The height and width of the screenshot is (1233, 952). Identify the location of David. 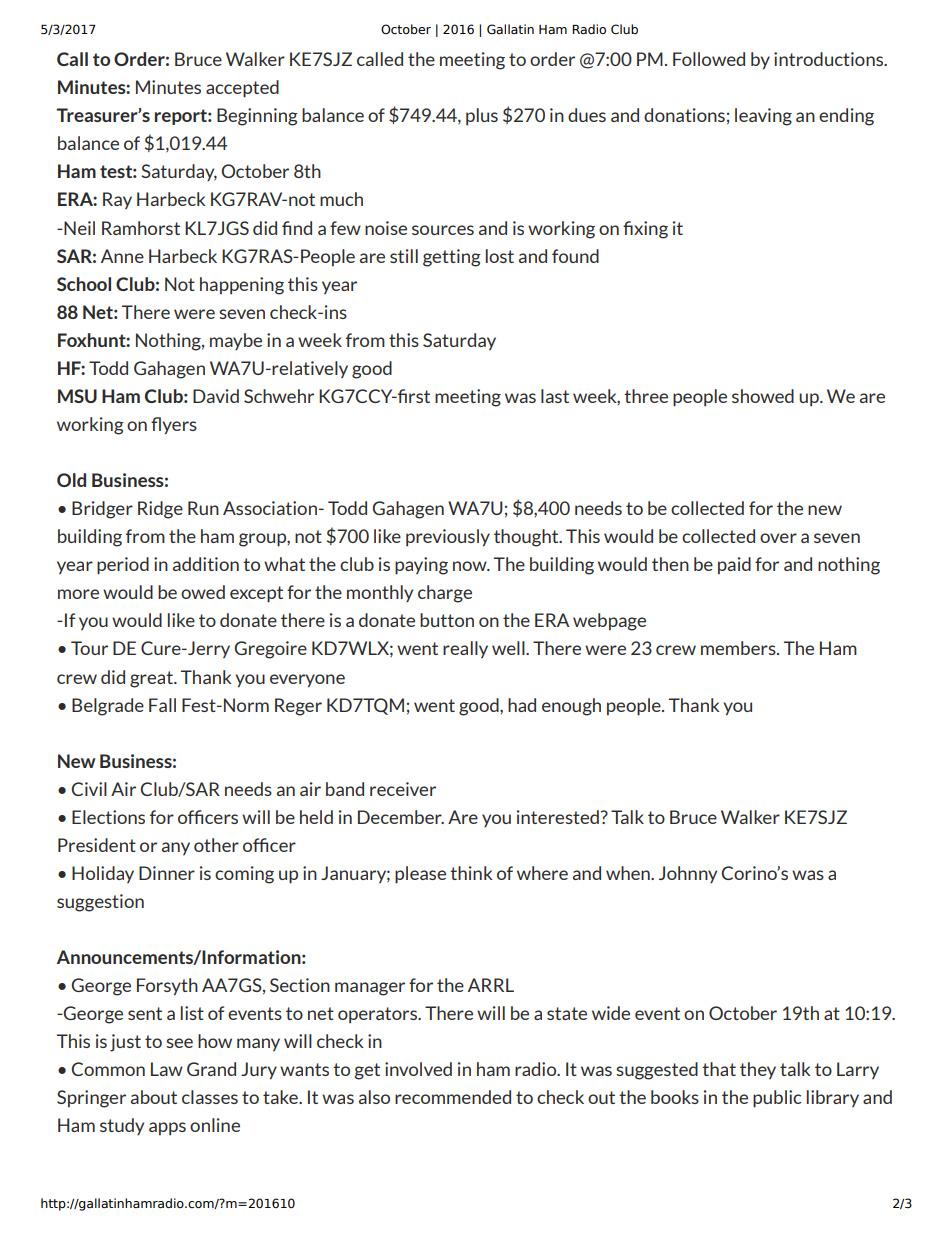
(216, 396).
